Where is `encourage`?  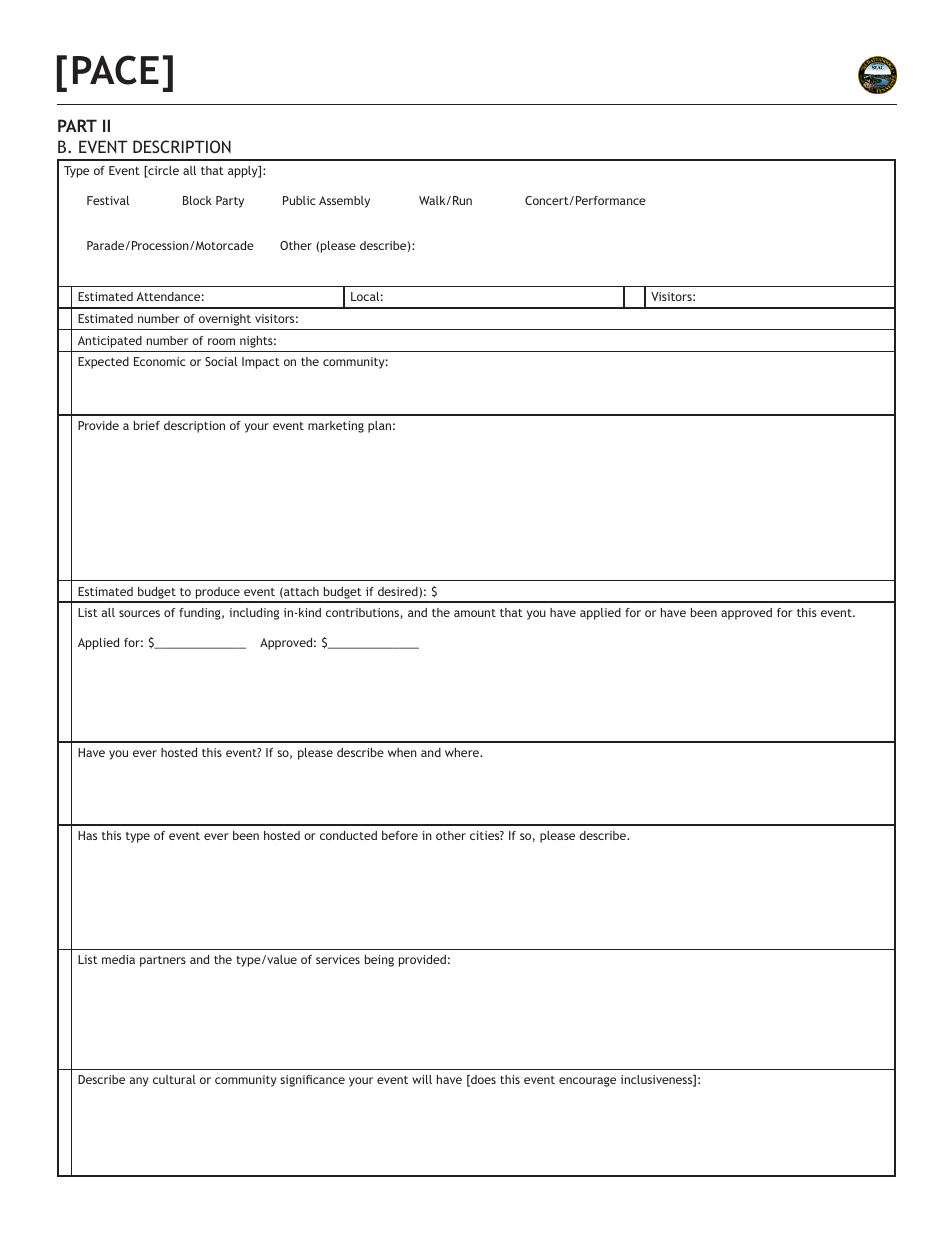
encourage is located at coordinates (587, 1082).
